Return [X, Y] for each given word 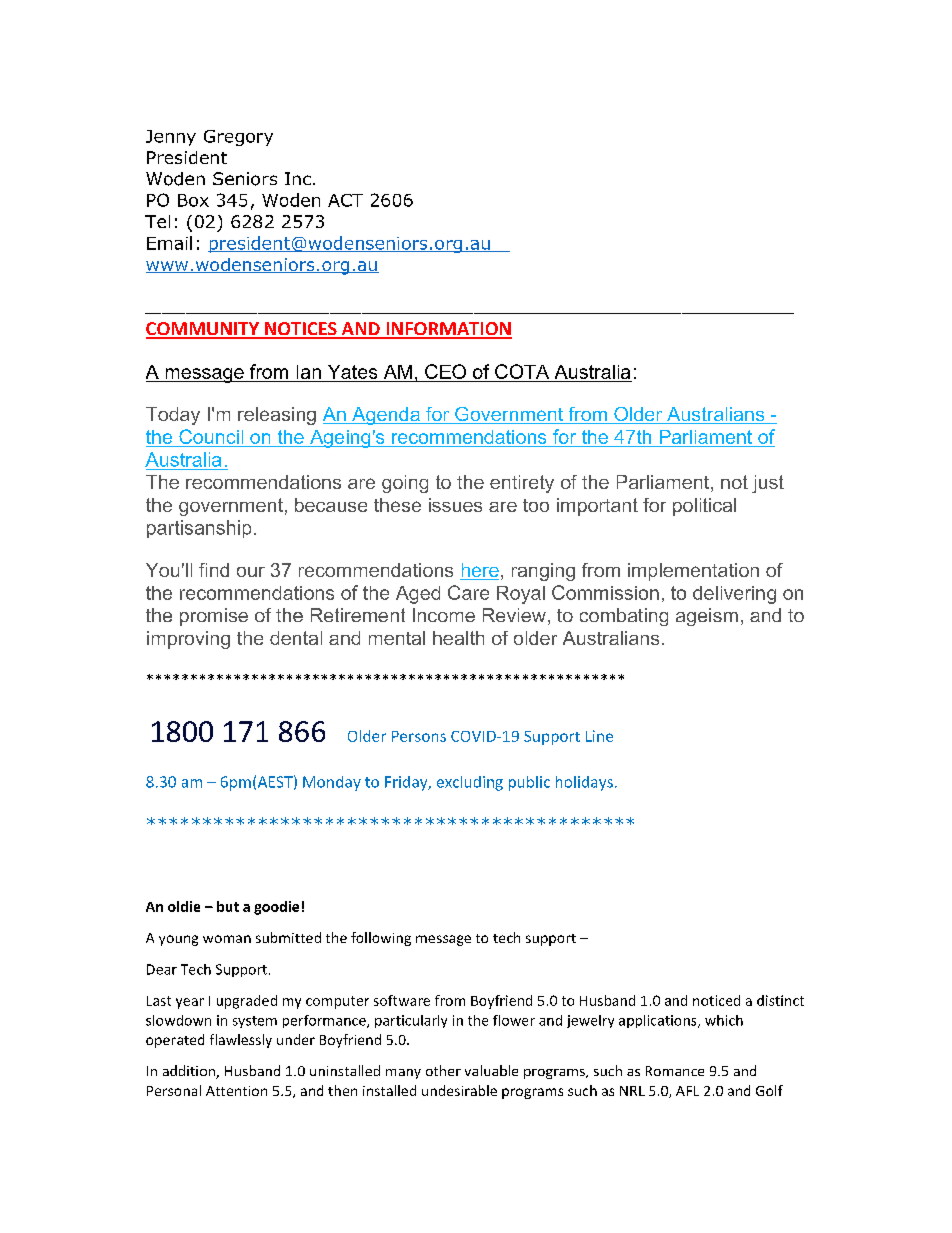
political [704, 507]
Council [211, 436]
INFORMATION [448, 330]
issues [455, 505]
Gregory [238, 138]
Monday [332, 783]
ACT [345, 200]
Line [599, 736]
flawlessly [241, 1041]
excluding [470, 783]
